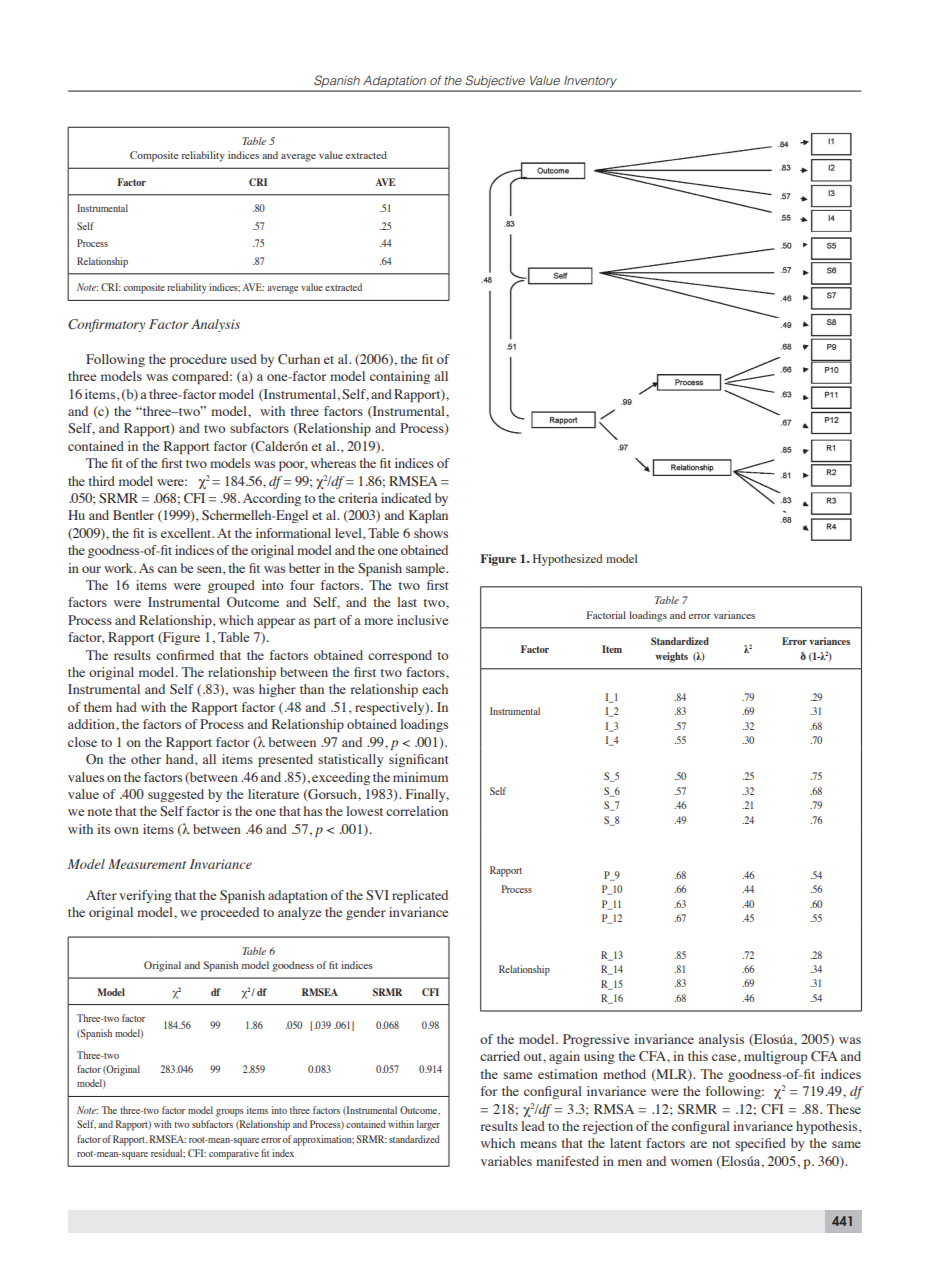 This screenshot has width=952, height=1271. I want to click on proceeded, so click(230, 913).
